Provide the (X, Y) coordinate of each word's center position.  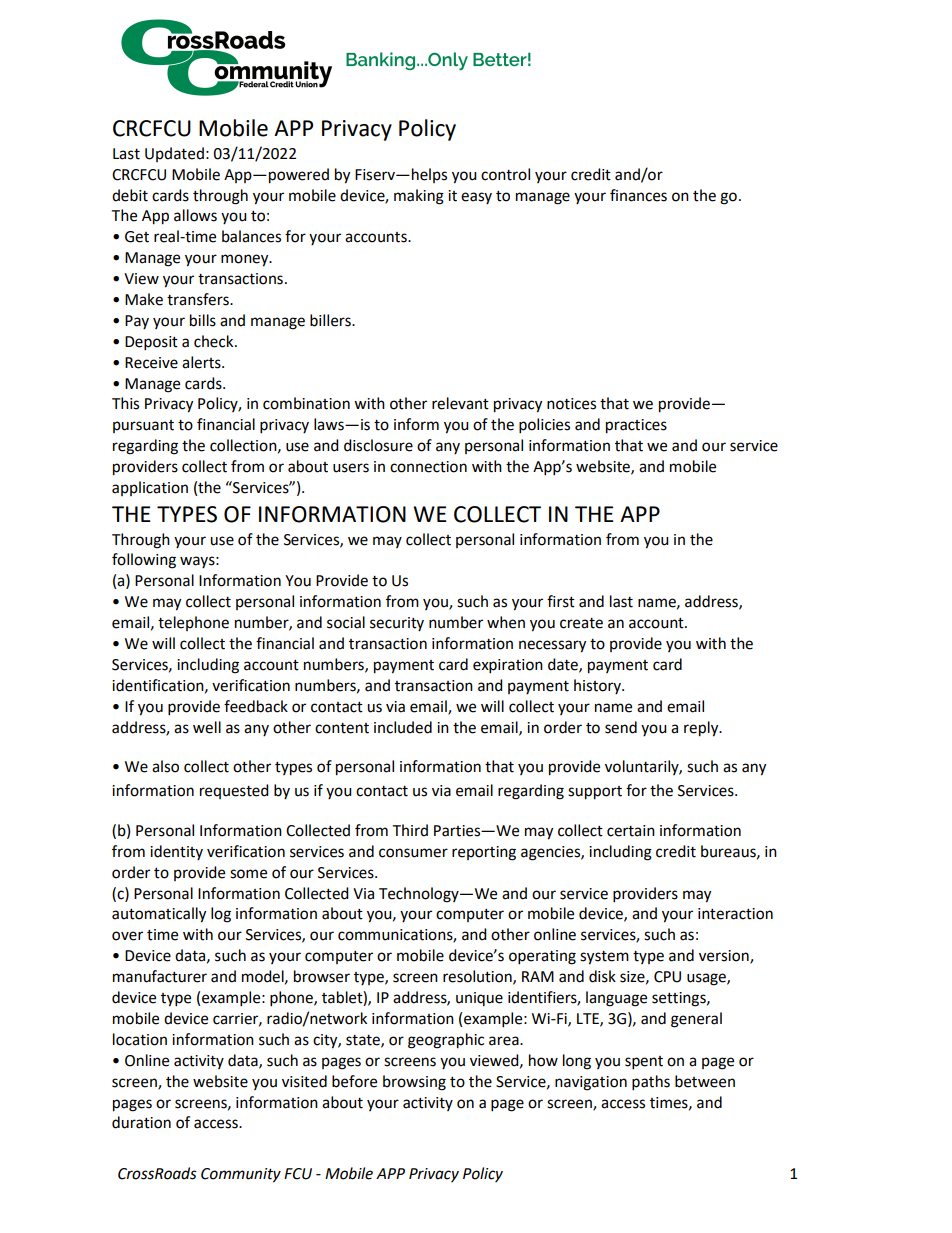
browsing (414, 1083)
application (150, 488)
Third (410, 830)
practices (636, 426)
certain (631, 831)
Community (241, 1175)
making (419, 197)
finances (638, 195)
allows (195, 215)
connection (428, 467)
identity (176, 852)
